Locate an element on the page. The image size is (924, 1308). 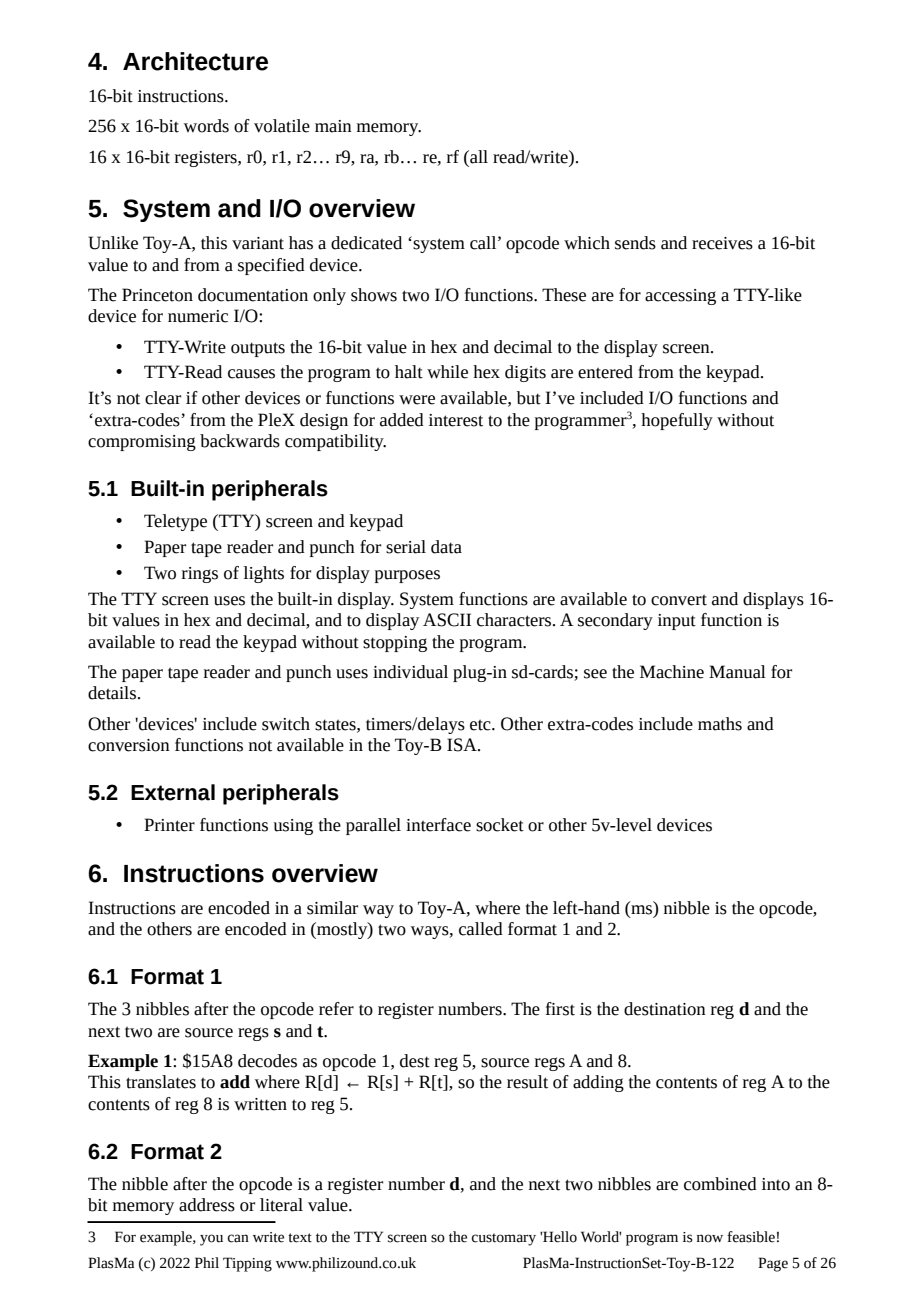
you is located at coordinates (211, 1240).
